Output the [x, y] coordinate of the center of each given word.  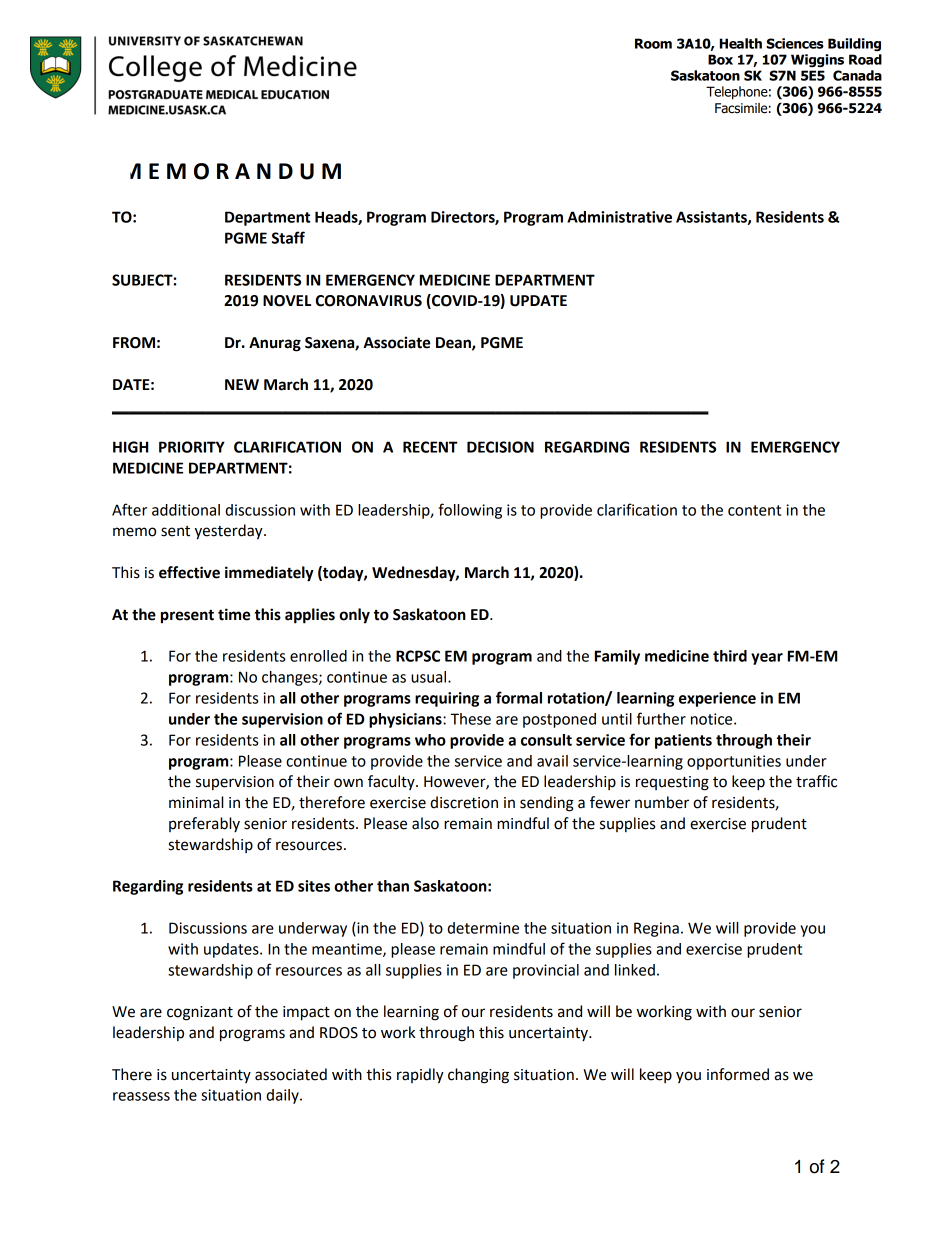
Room [653, 43]
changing [478, 1076]
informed [738, 1074]
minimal [196, 802]
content [754, 510]
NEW [242, 384]
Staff [288, 237]
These [471, 719]
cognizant [200, 1013]
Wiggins [817, 61]
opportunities [734, 762]
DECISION [500, 447]
